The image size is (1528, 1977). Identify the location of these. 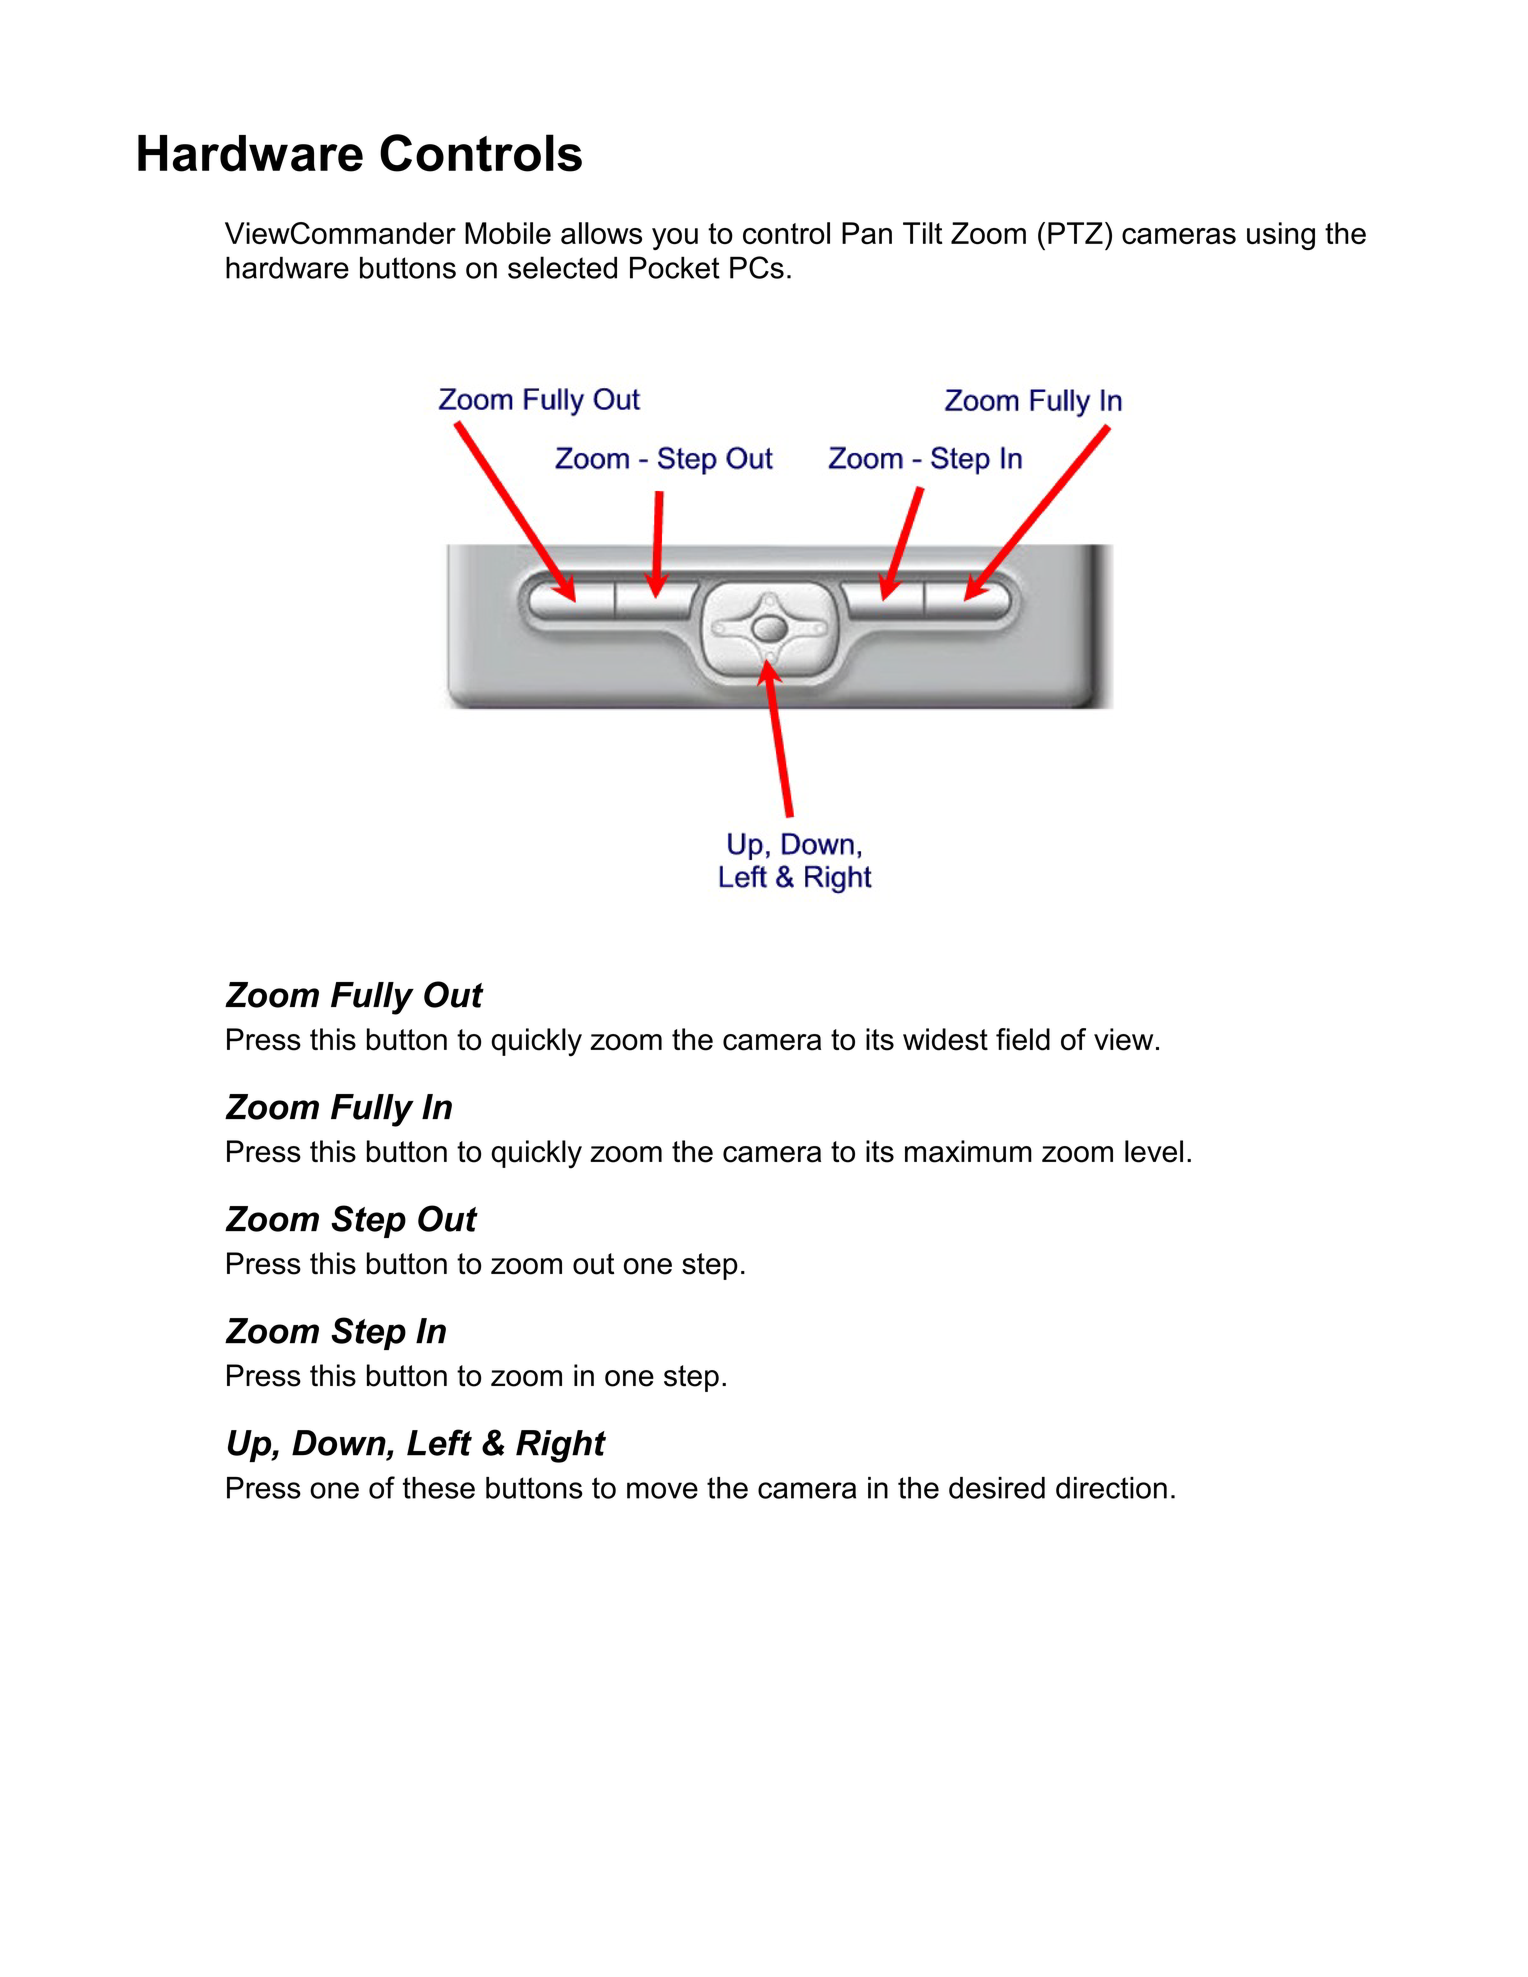
(439, 1488).
